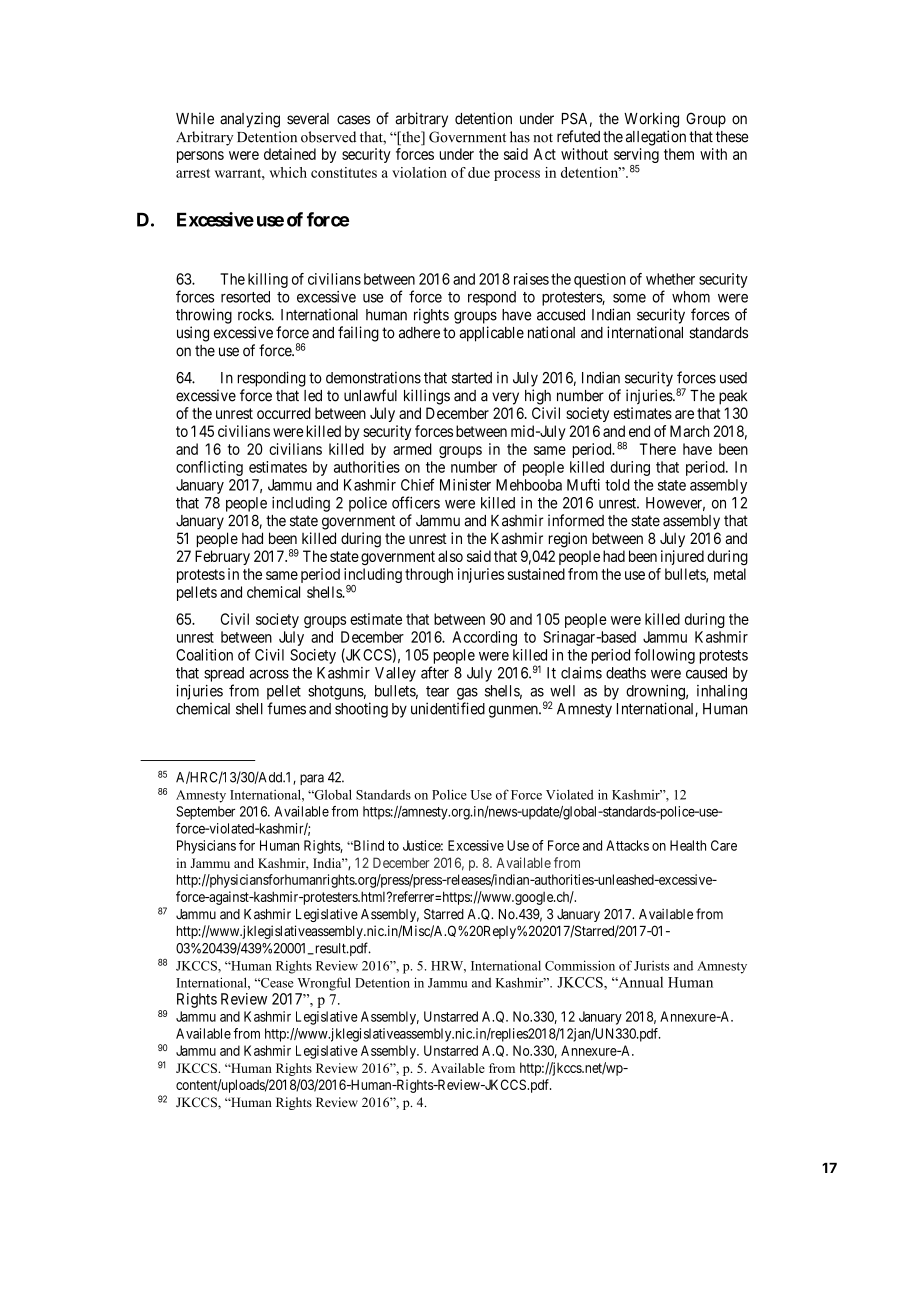  What do you see at coordinates (250, 120) in the page?
I see `analyzing` at bounding box center [250, 120].
